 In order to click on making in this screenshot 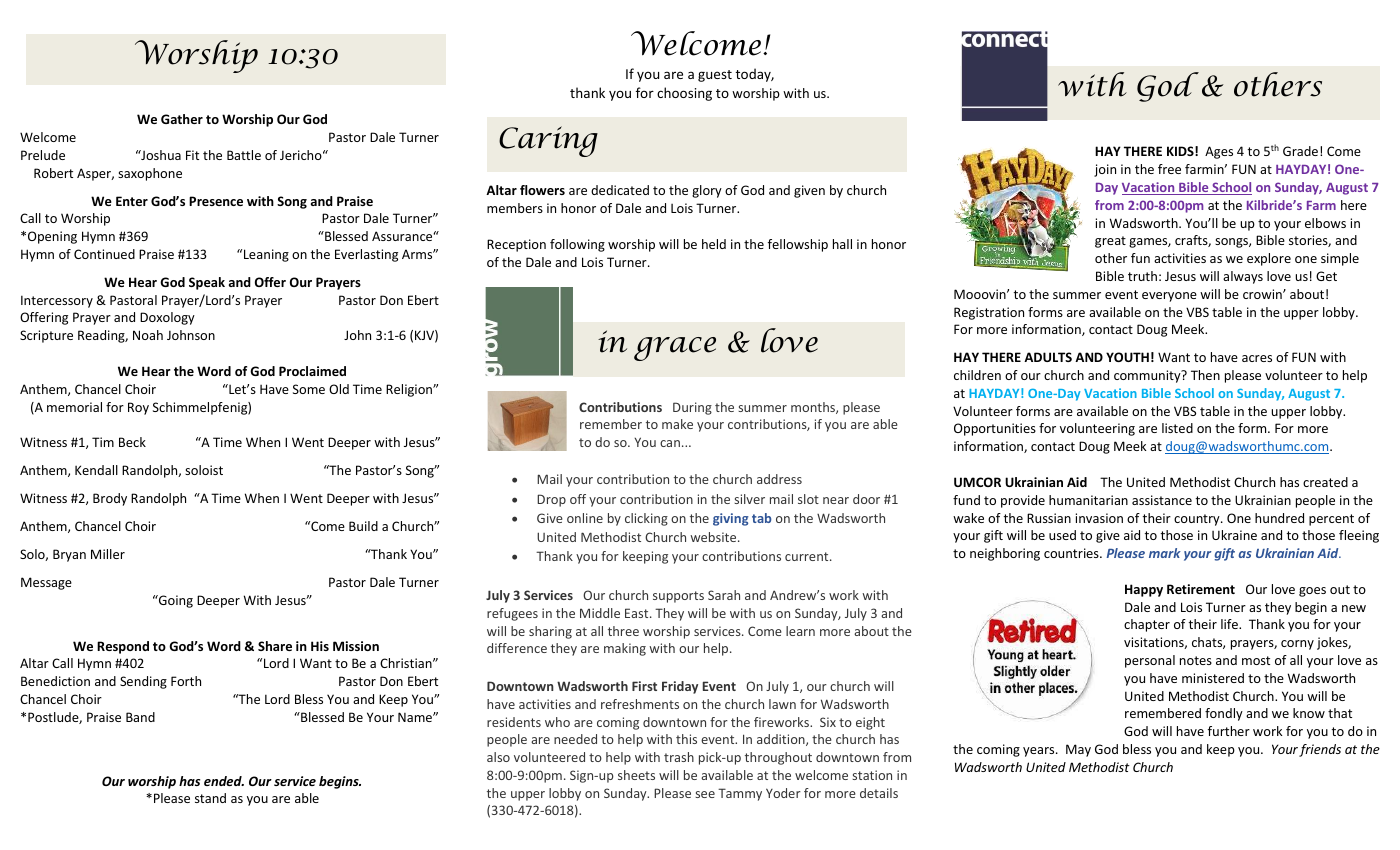, I will do `click(625, 649)`.
